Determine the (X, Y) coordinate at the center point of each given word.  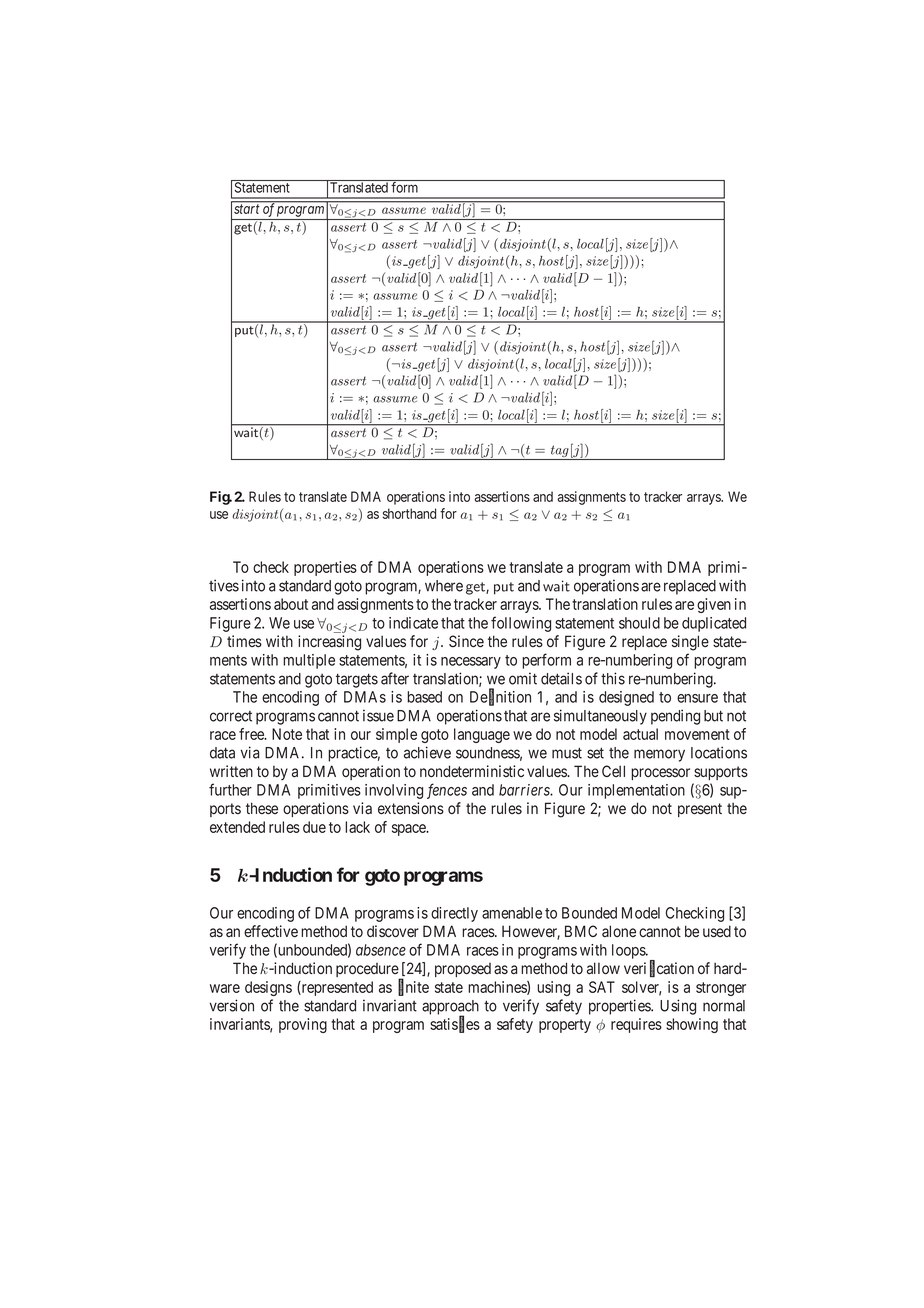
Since (466, 641)
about (291, 604)
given (714, 605)
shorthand (409, 513)
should (639, 623)
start (246, 209)
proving (303, 1025)
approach (450, 1008)
